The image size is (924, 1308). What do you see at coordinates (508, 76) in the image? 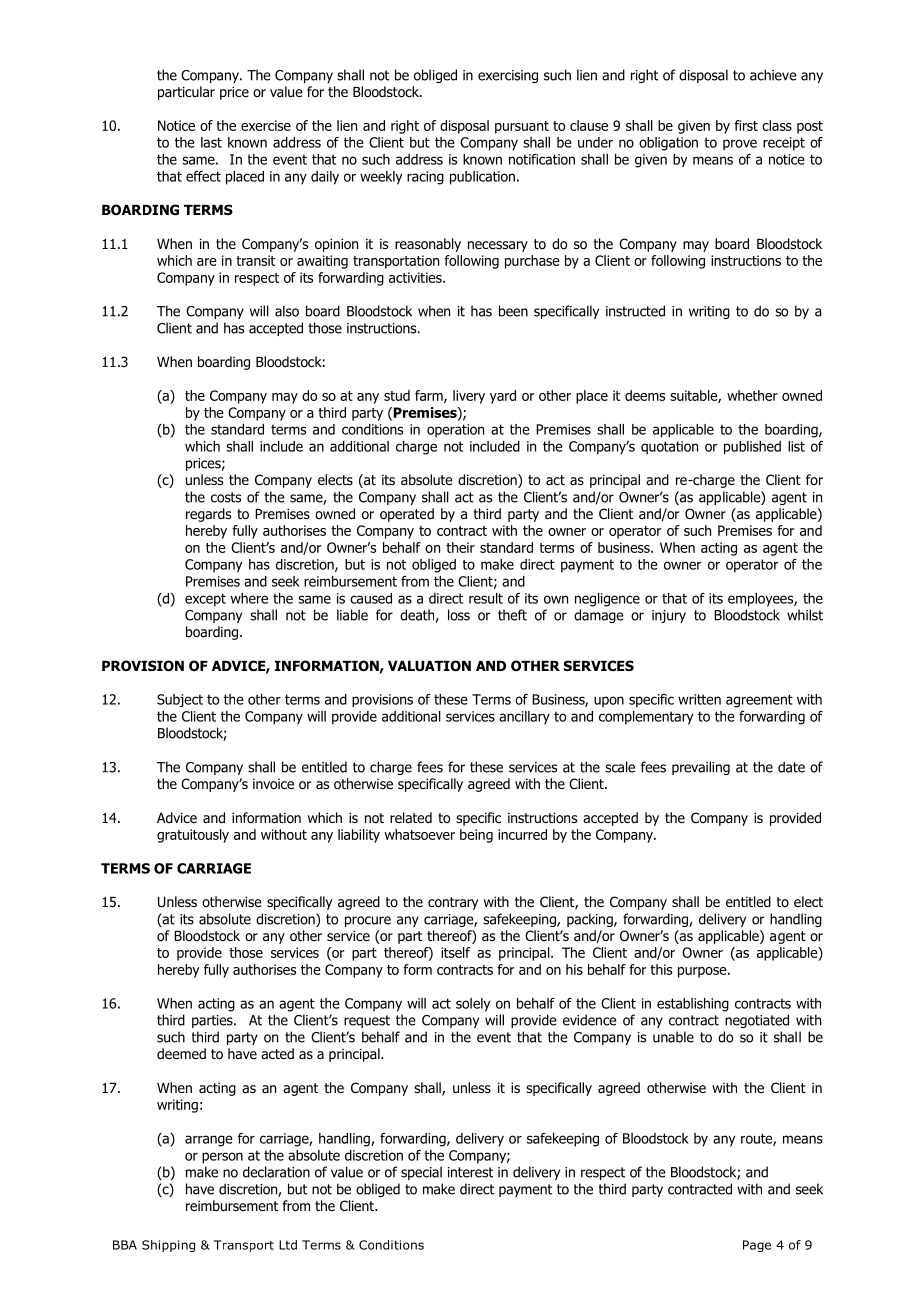
I see `exercising` at bounding box center [508, 76].
